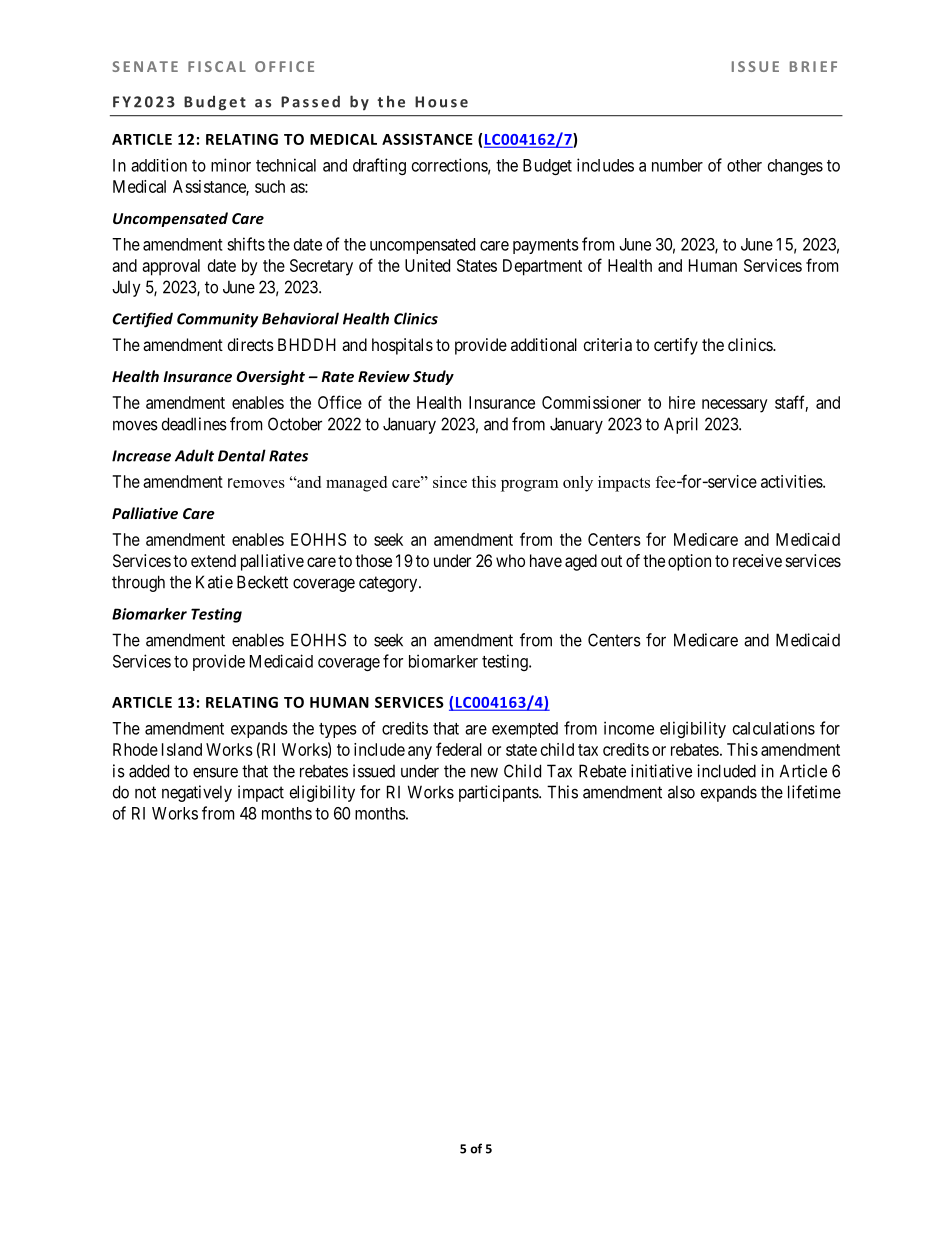 This screenshot has height=1233, width=952. What do you see at coordinates (215, 773) in the screenshot?
I see `ensure` at bounding box center [215, 773].
